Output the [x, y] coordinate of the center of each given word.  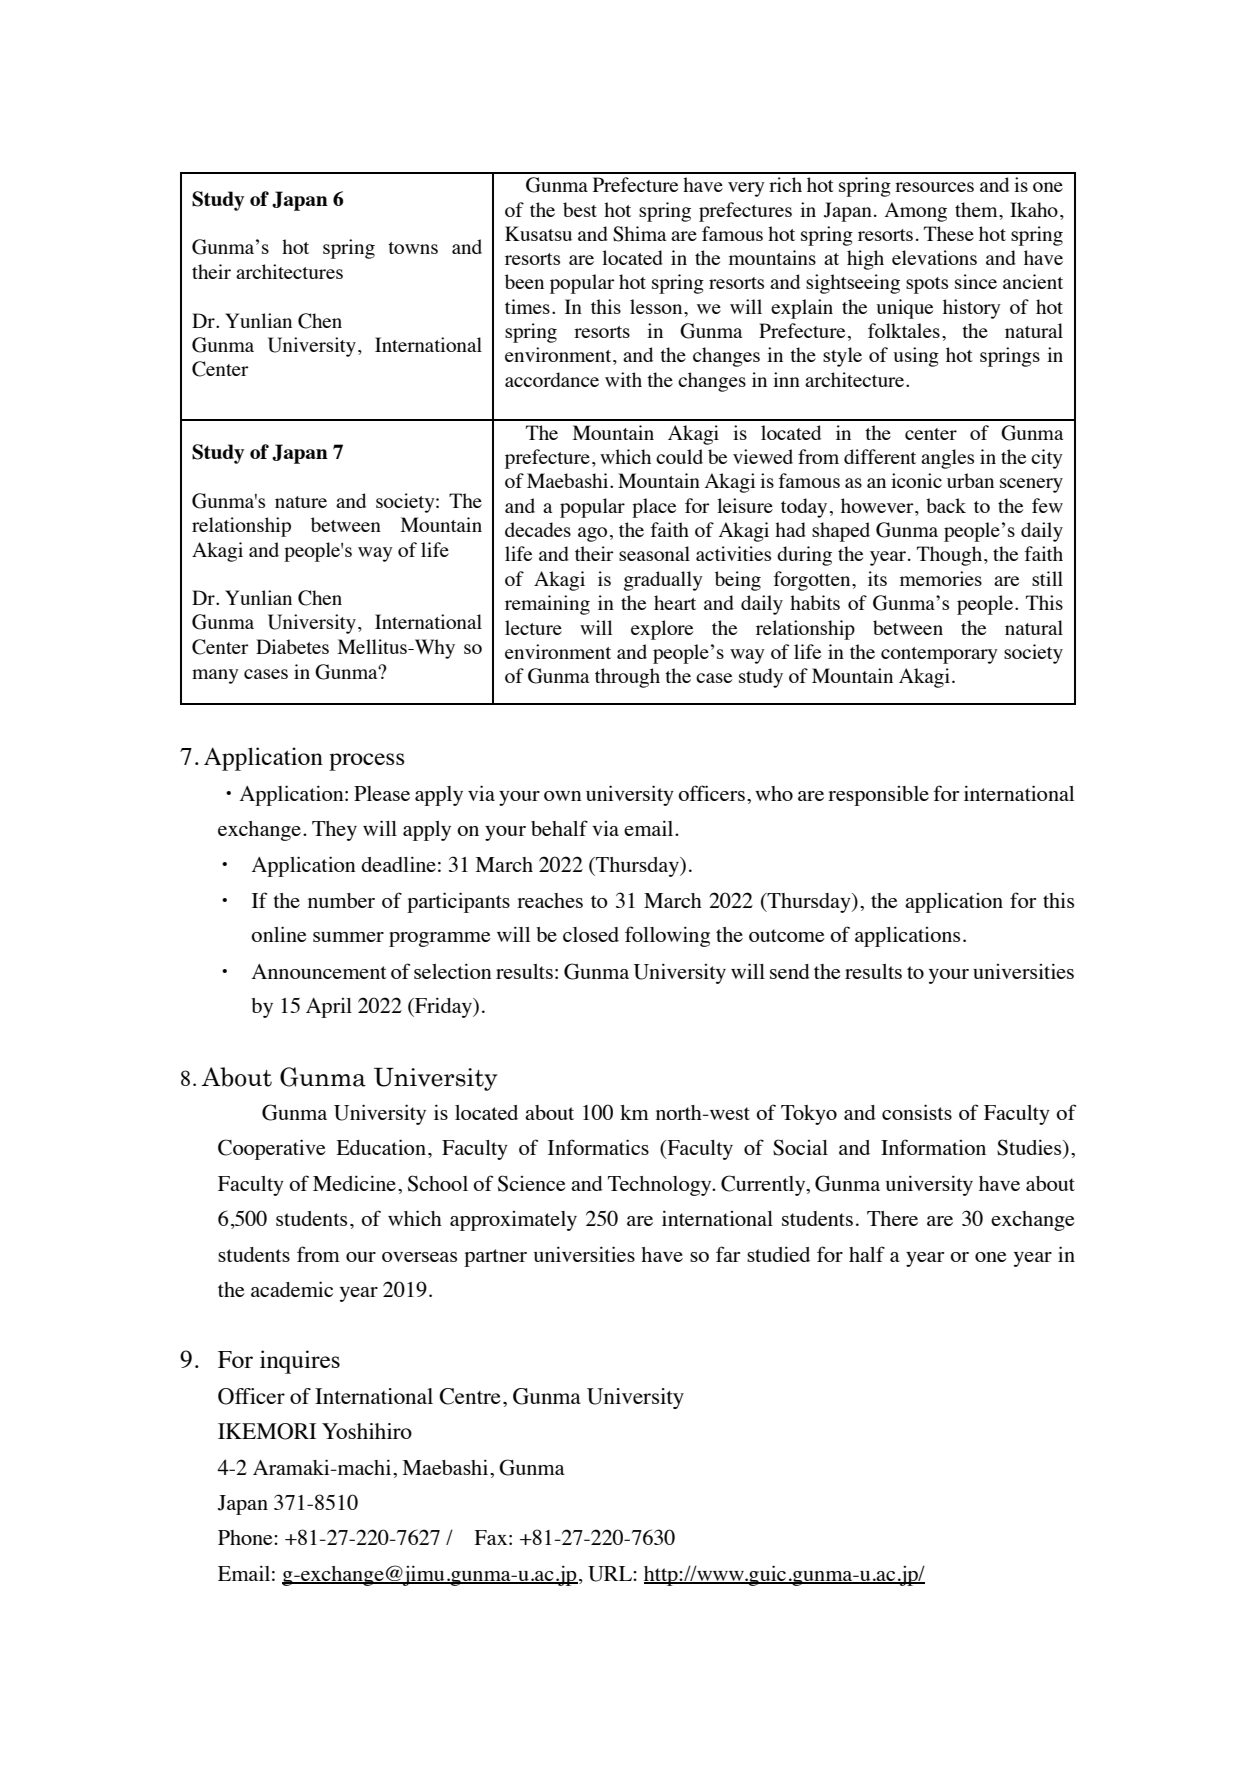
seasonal [654, 553]
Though [951, 556]
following [667, 936]
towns [413, 248]
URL [611, 1574]
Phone [246, 1537]
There [892, 1218]
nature [301, 502]
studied [778, 1254]
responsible [878, 796]
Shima [639, 234]
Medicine [354, 1183]
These [949, 233]
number [341, 900]
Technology [661, 1186]
